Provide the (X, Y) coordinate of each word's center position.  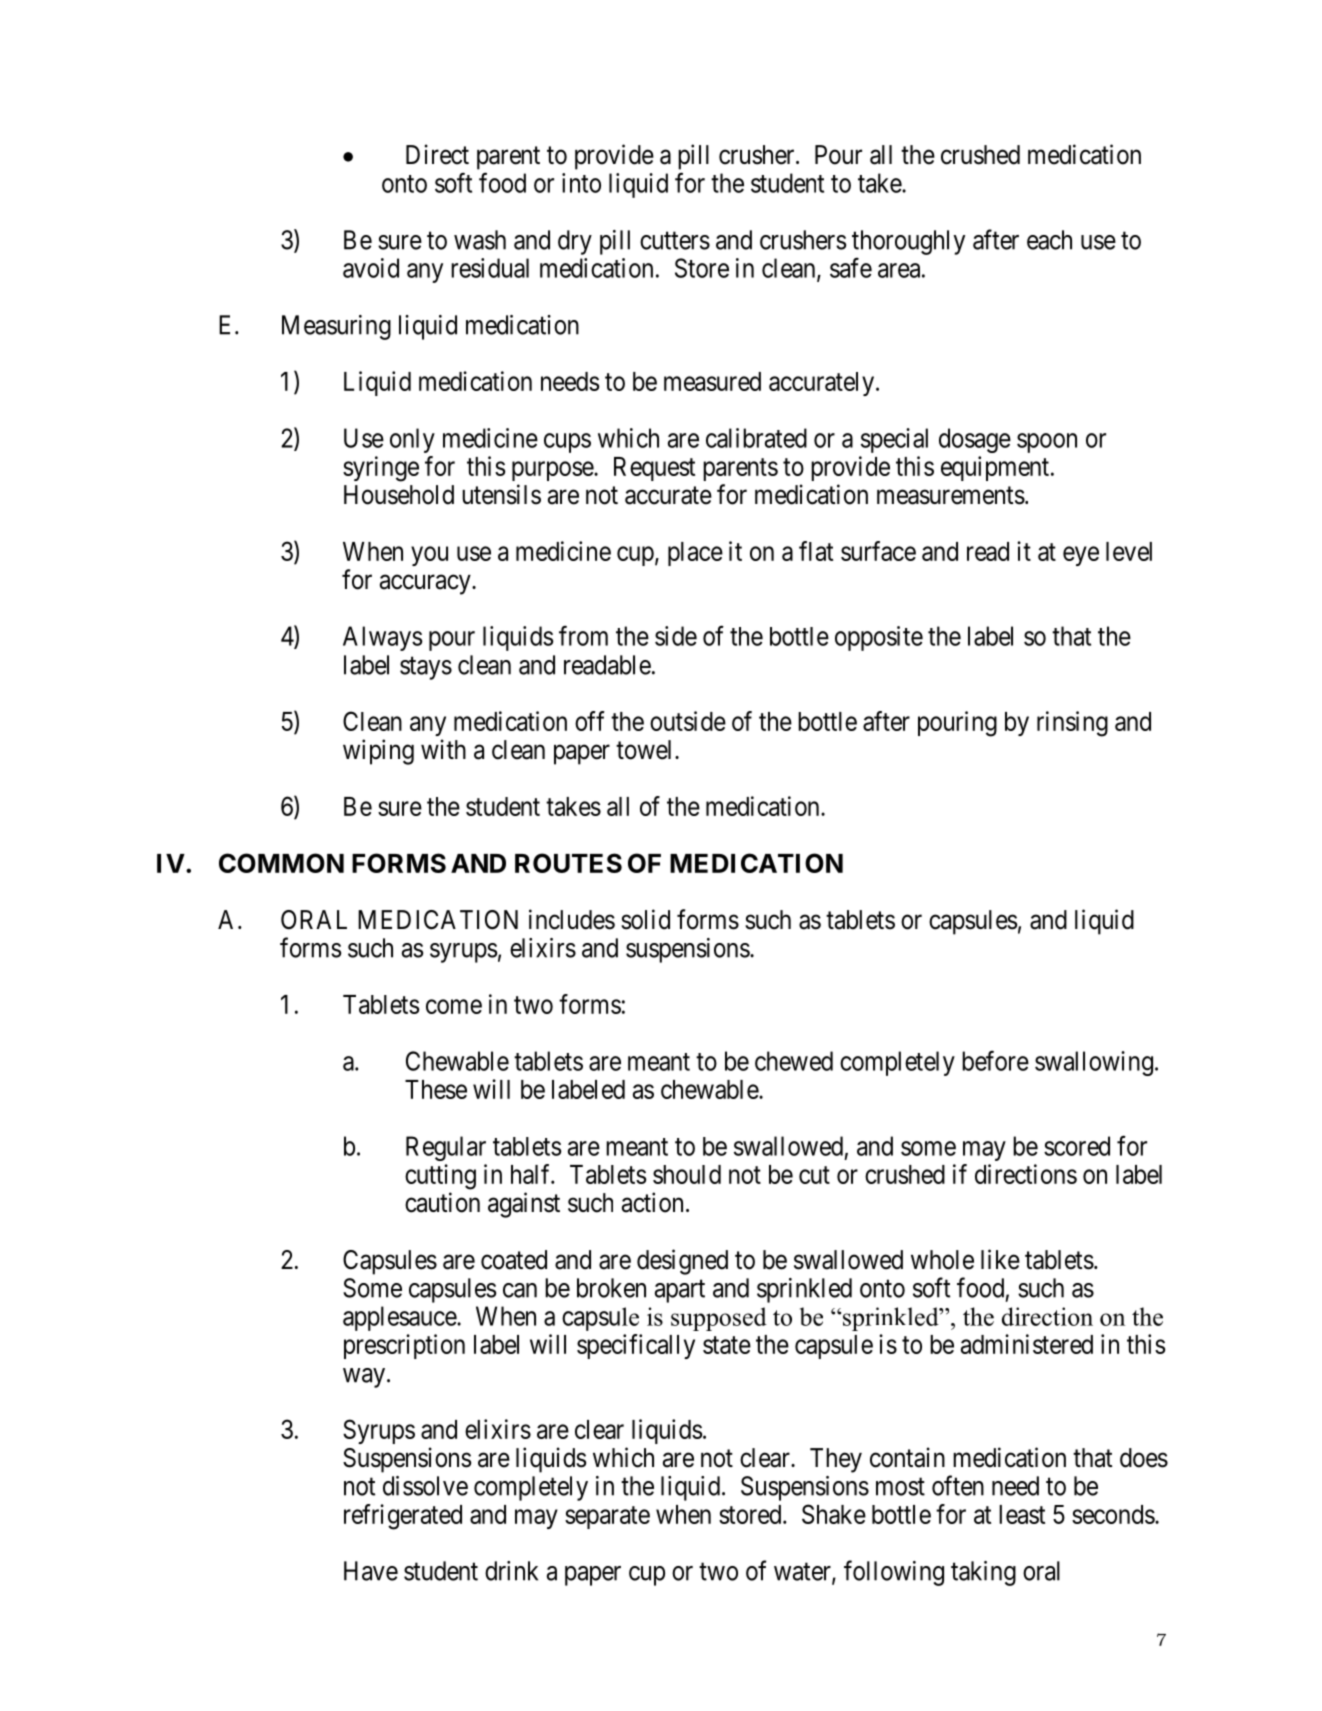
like (1000, 1259)
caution (442, 1202)
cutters (675, 241)
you (429, 556)
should (687, 1174)
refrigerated (403, 1517)
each (1049, 240)
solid (645, 919)
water (803, 1573)
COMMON (281, 863)
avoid (371, 268)
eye (1081, 556)
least (1022, 1514)
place (695, 554)
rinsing (1072, 724)
